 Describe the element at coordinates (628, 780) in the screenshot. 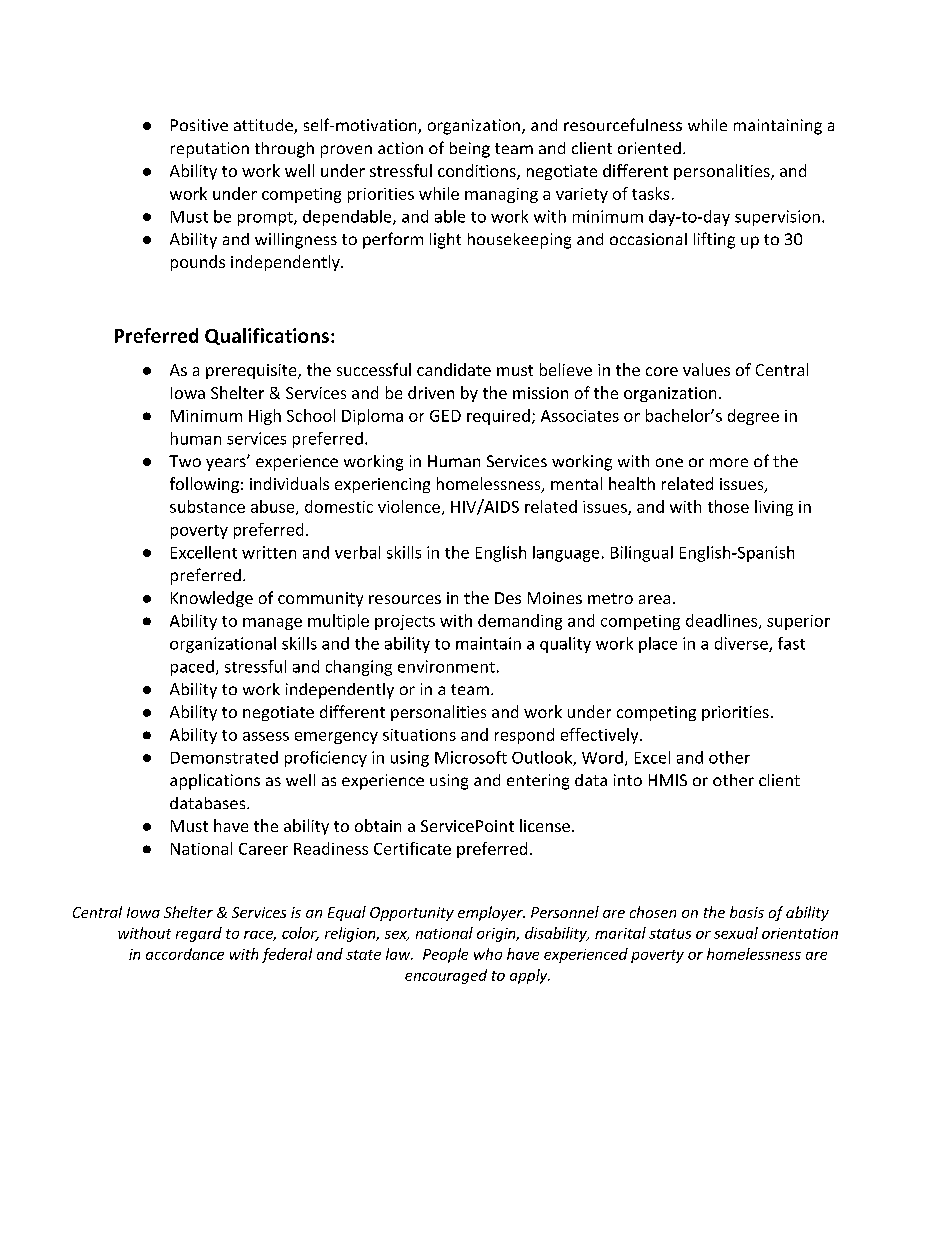

I see `into` at that location.
